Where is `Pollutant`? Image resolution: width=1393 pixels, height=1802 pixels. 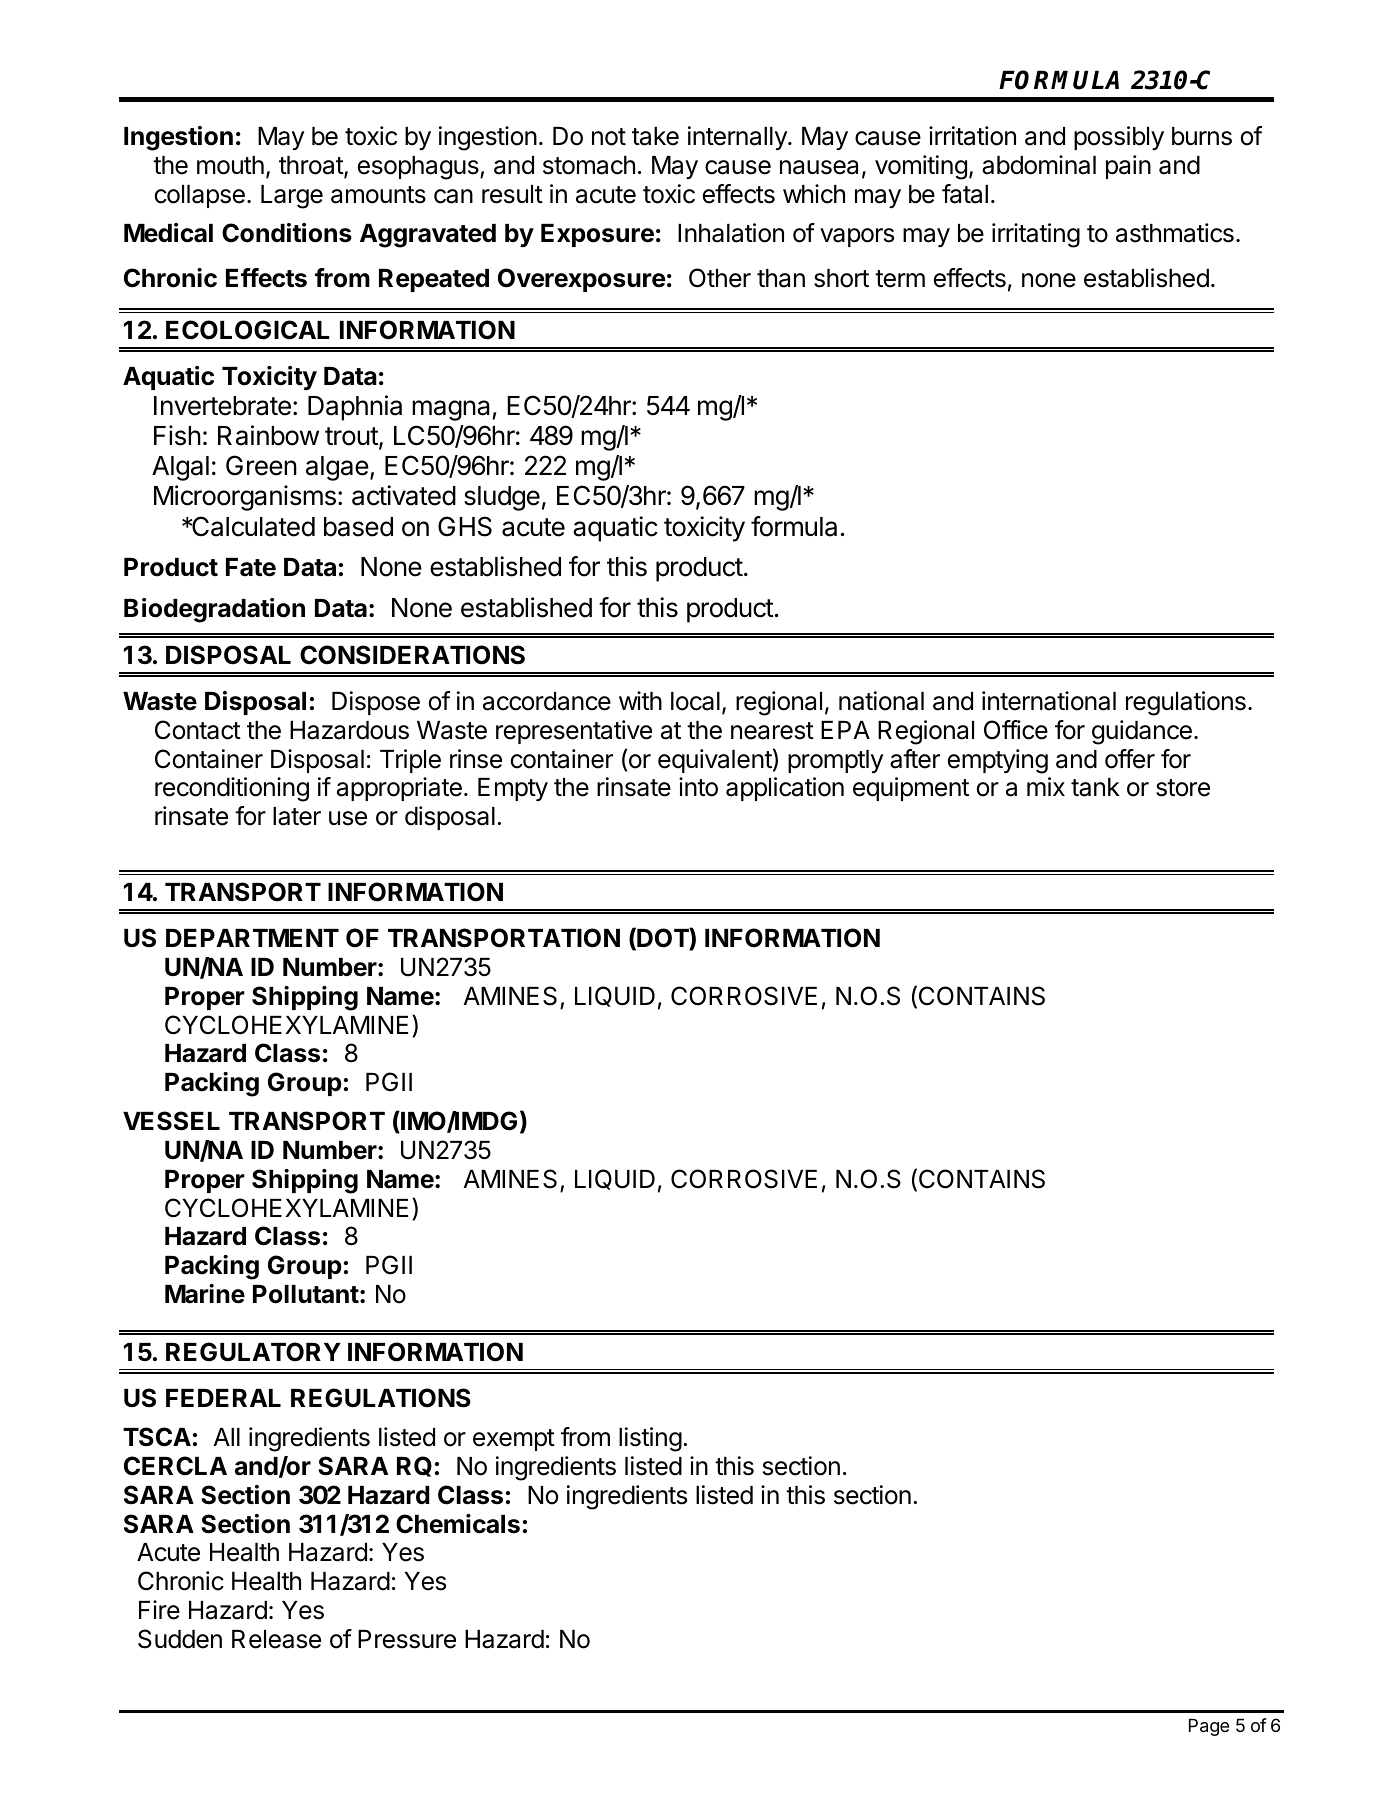 Pollutant is located at coordinates (306, 1294).
